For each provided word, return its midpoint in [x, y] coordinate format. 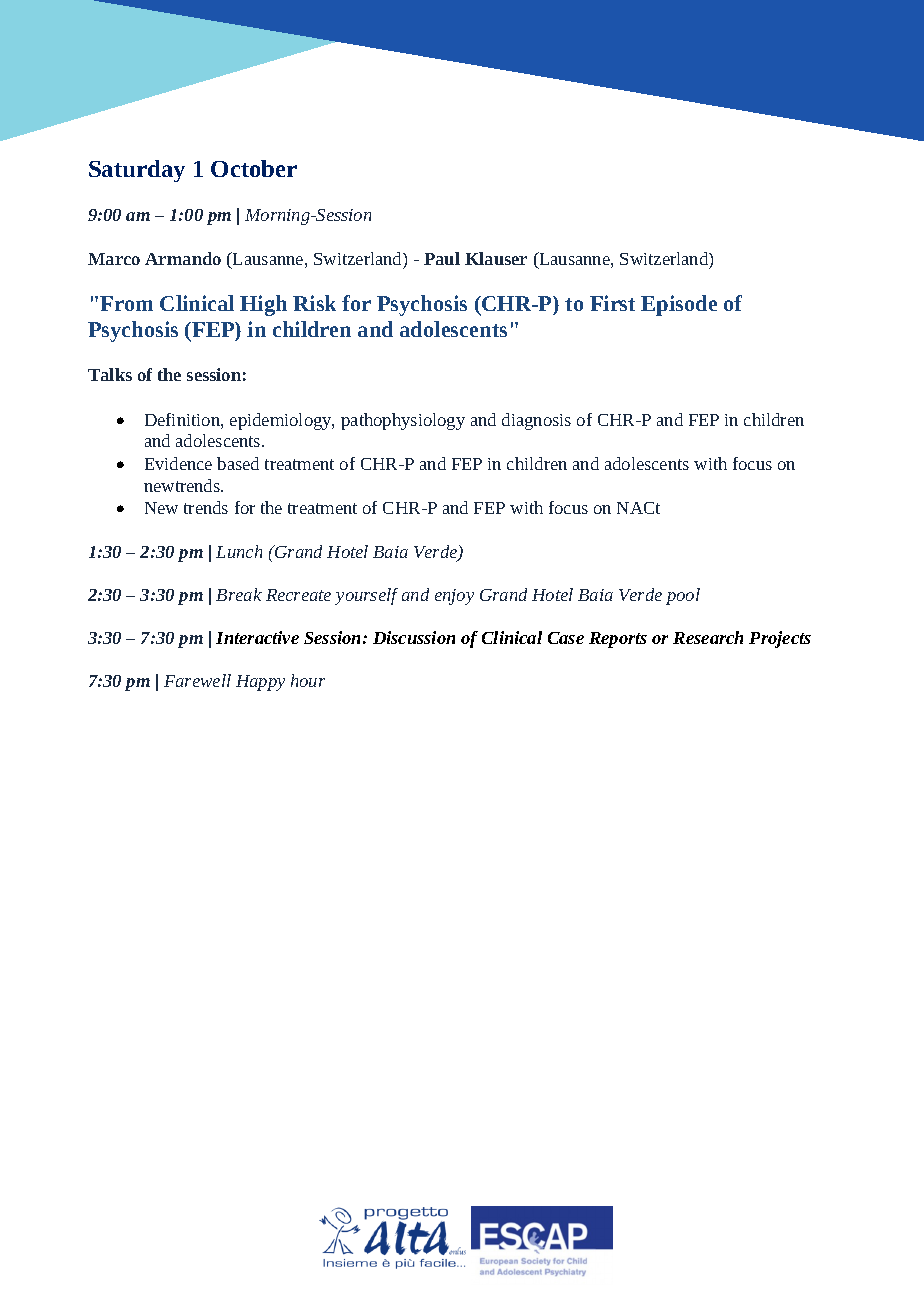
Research [708, 637]
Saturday [137, 171]
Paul [442, 258]
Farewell [197, 680]
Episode [679, 305]
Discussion [414, 637]
